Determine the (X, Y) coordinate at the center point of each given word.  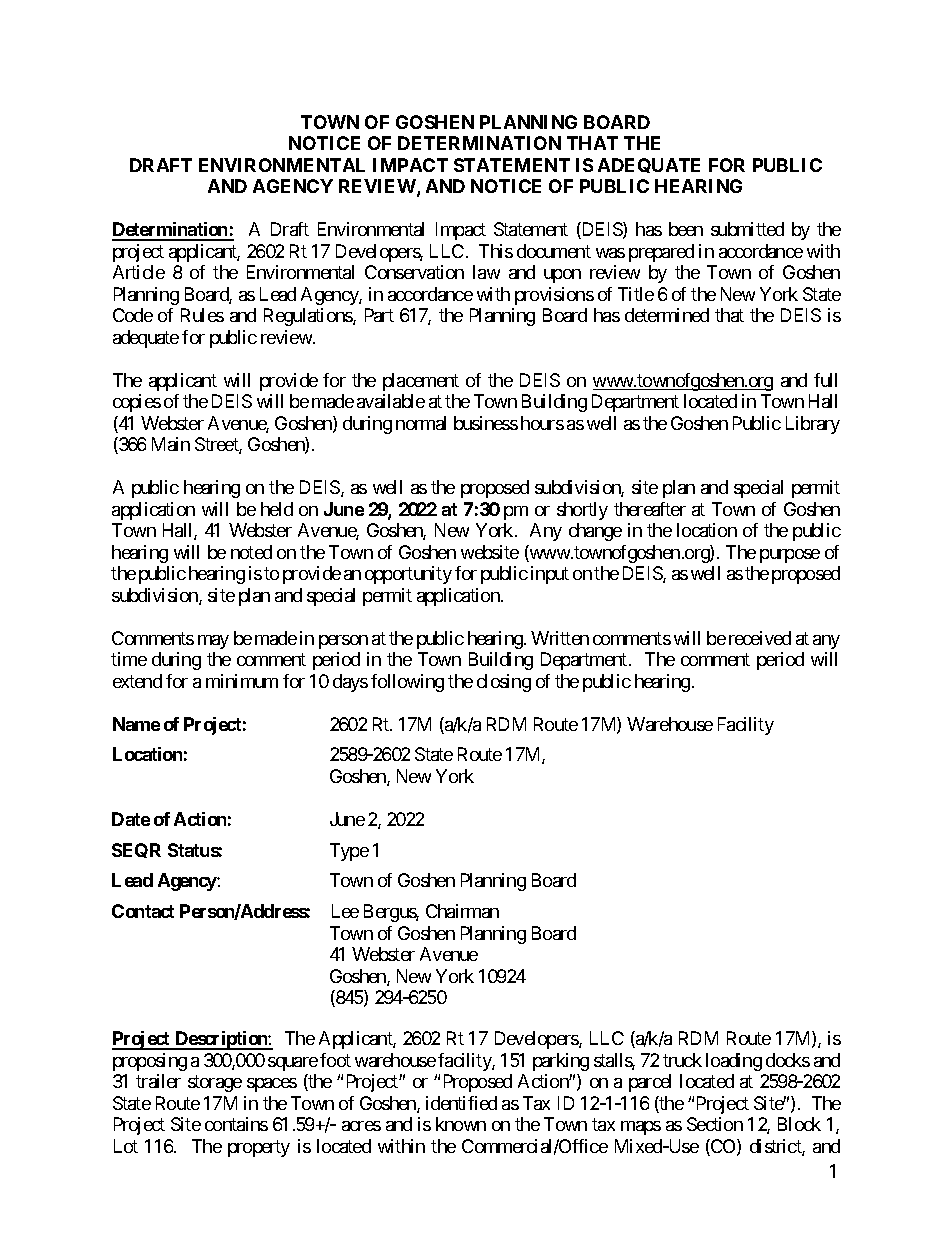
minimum (242, 681)
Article (139, 272)
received (760, 638)
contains (236, 1124)
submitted (747, 229)
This (496, 251)
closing (504, 683)
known (461, 1124)
